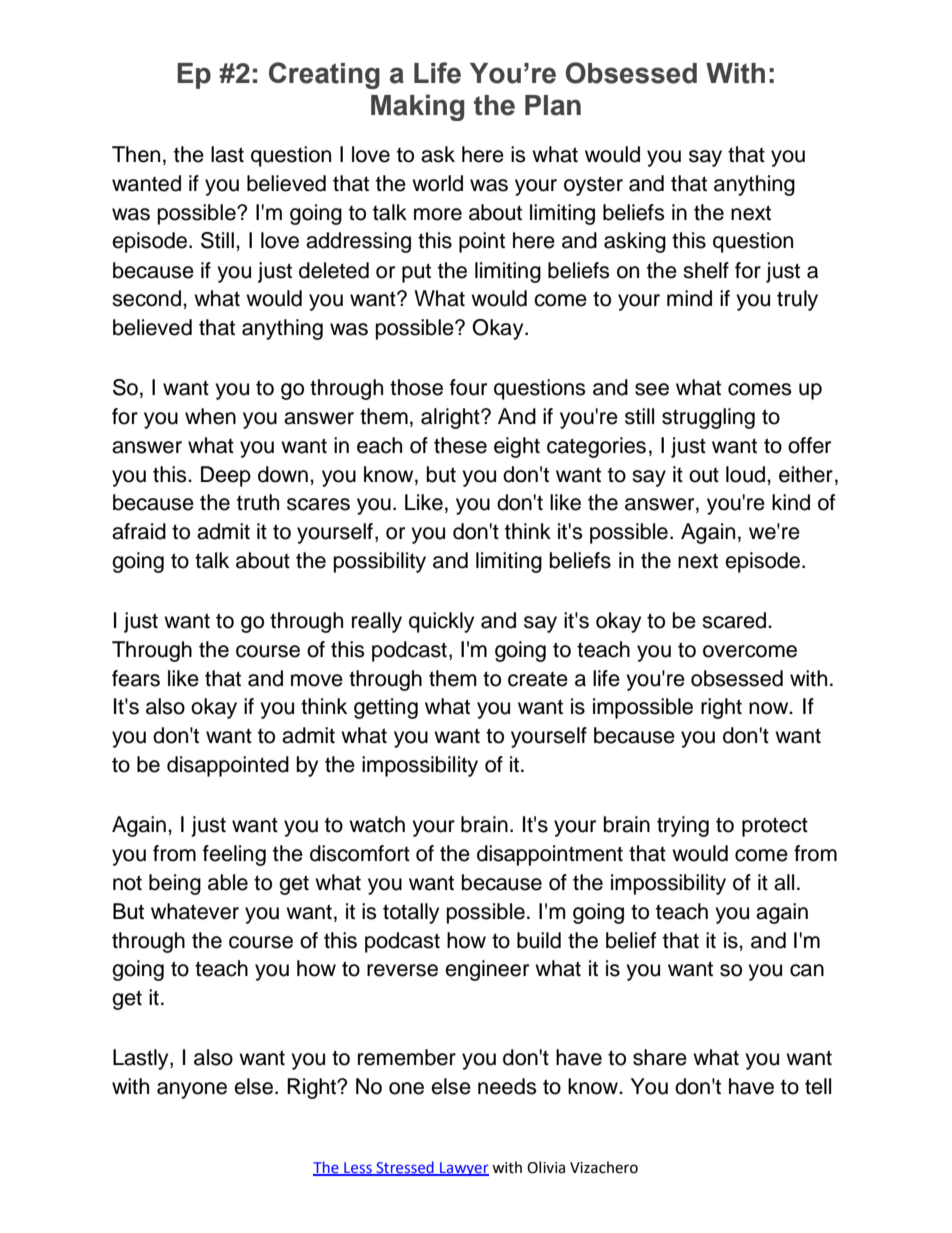  What do you see at coordinates (417, 107) in the screenshot?
I see `Making` at bounding box center [417, 107].
